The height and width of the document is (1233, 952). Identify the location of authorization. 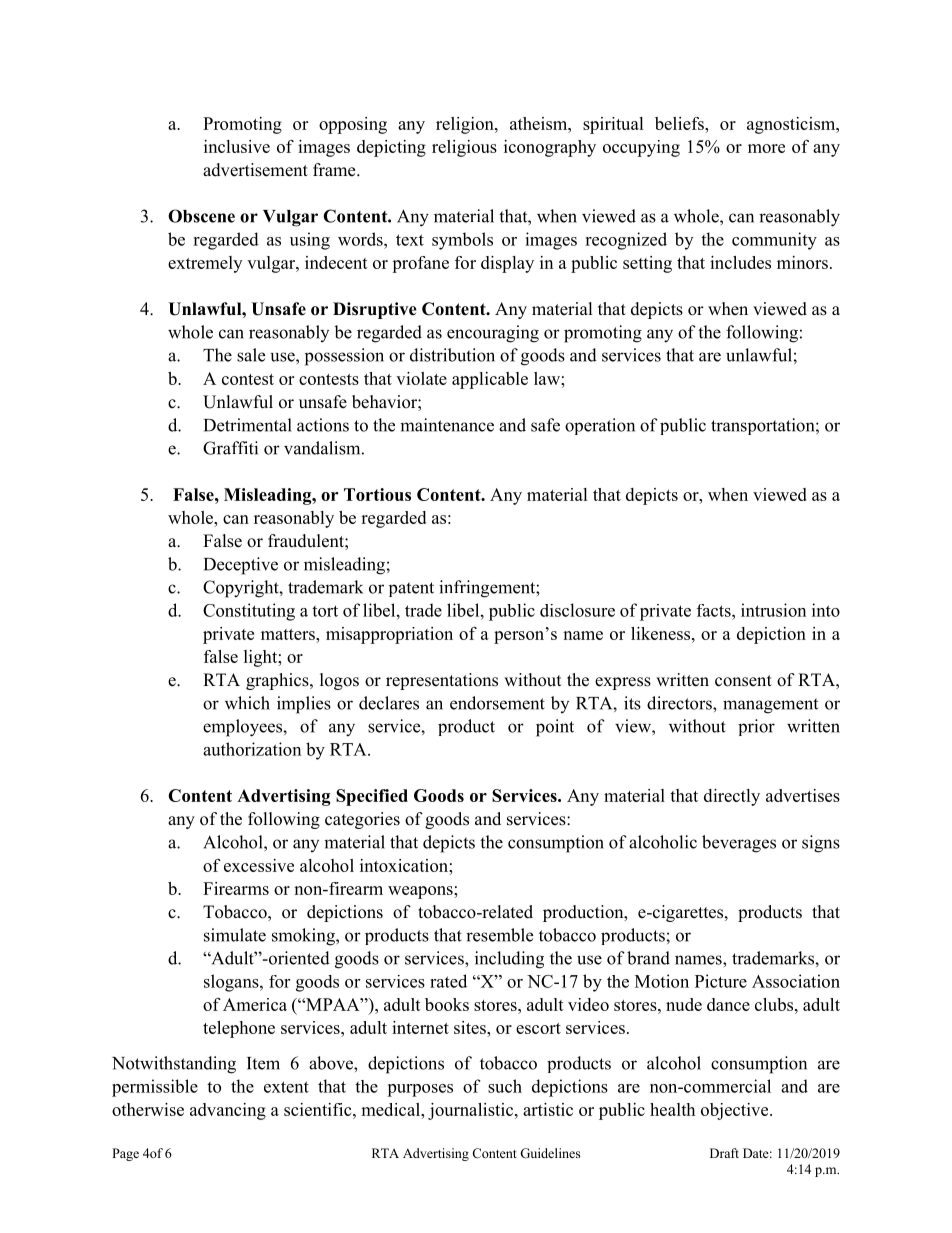
(252, 749).
